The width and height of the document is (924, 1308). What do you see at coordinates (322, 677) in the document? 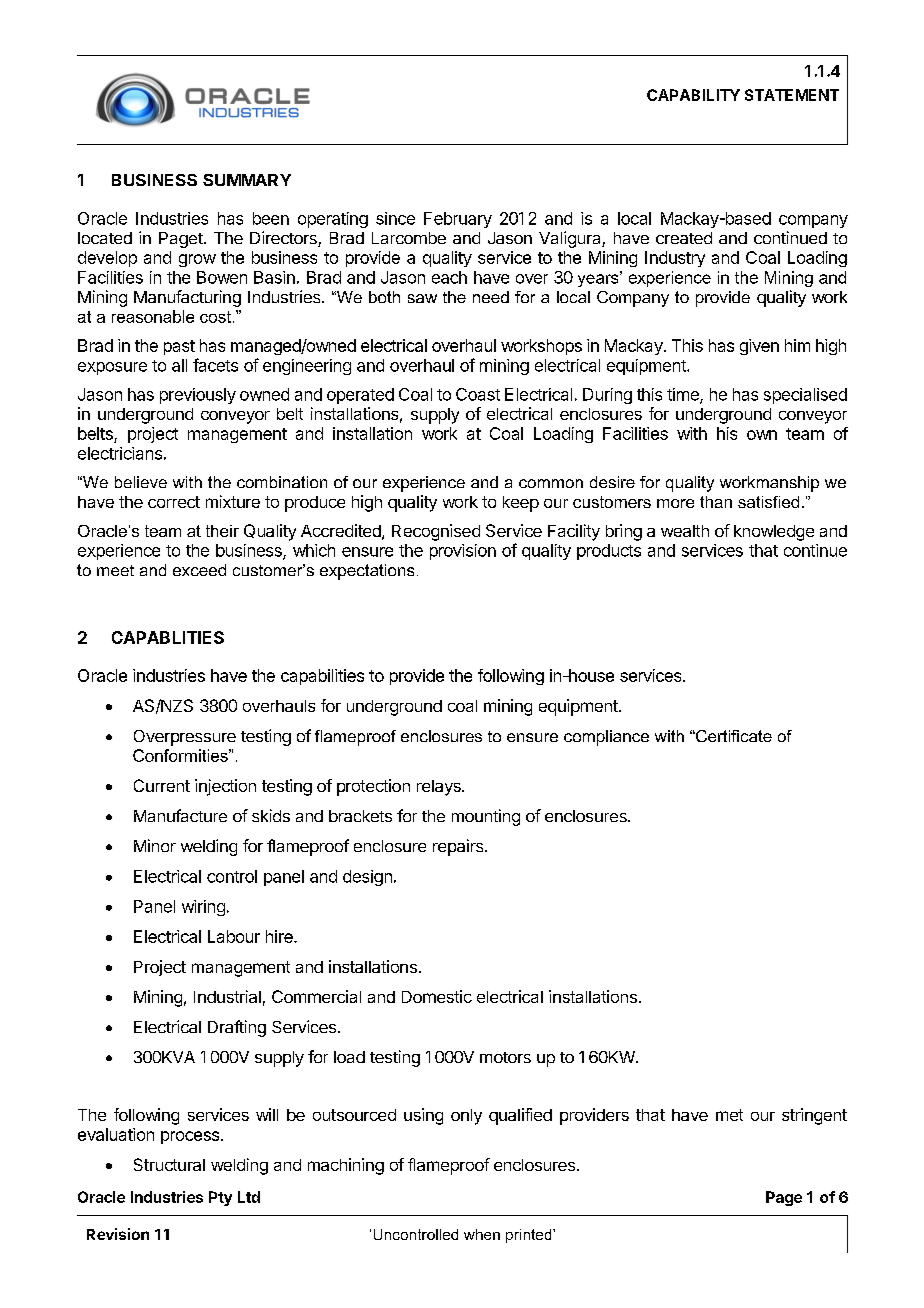
I see `capabilities` at bounding box center [322, 677].
